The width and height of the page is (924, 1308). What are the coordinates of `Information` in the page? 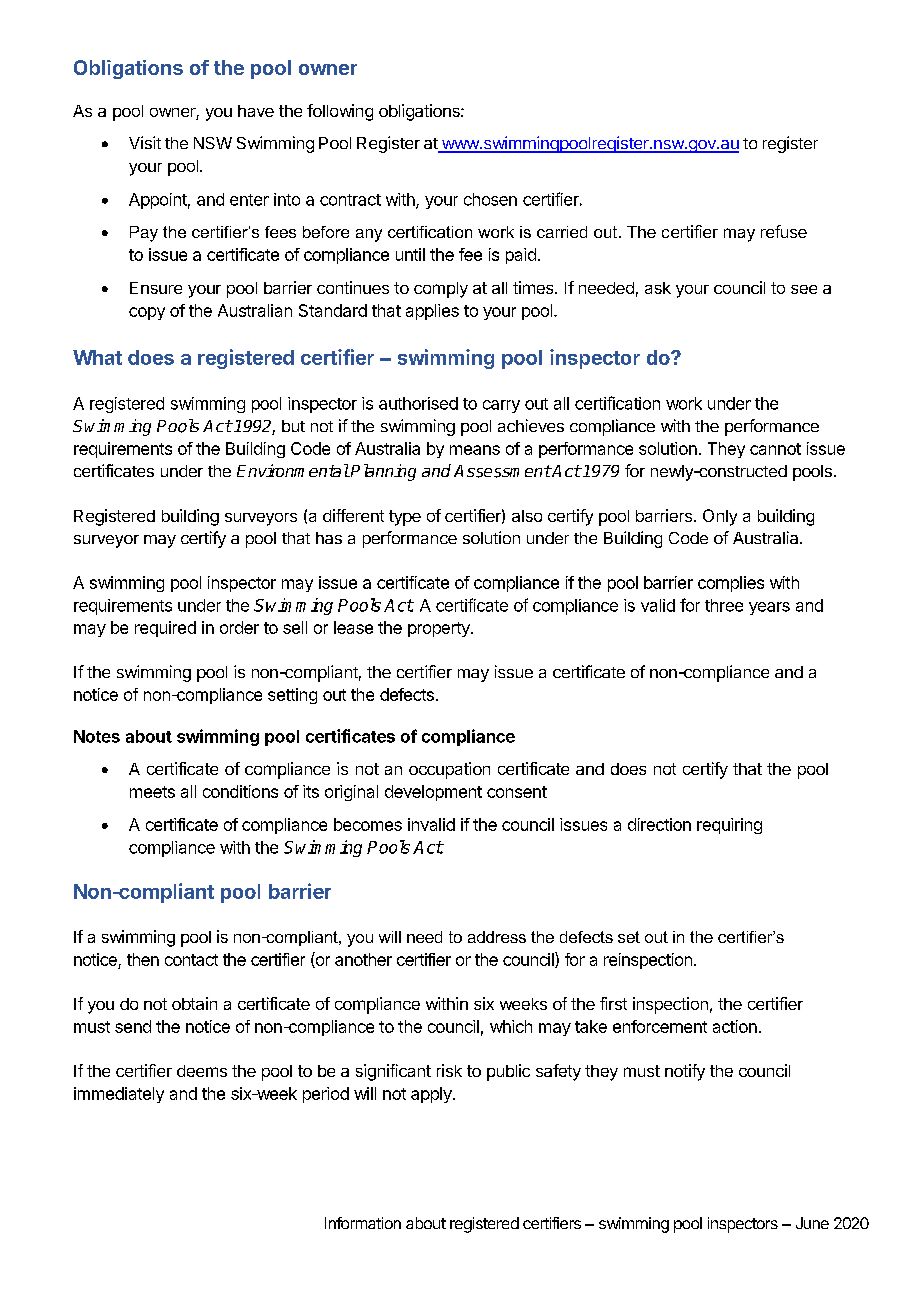 It's located at (363, 1223).
